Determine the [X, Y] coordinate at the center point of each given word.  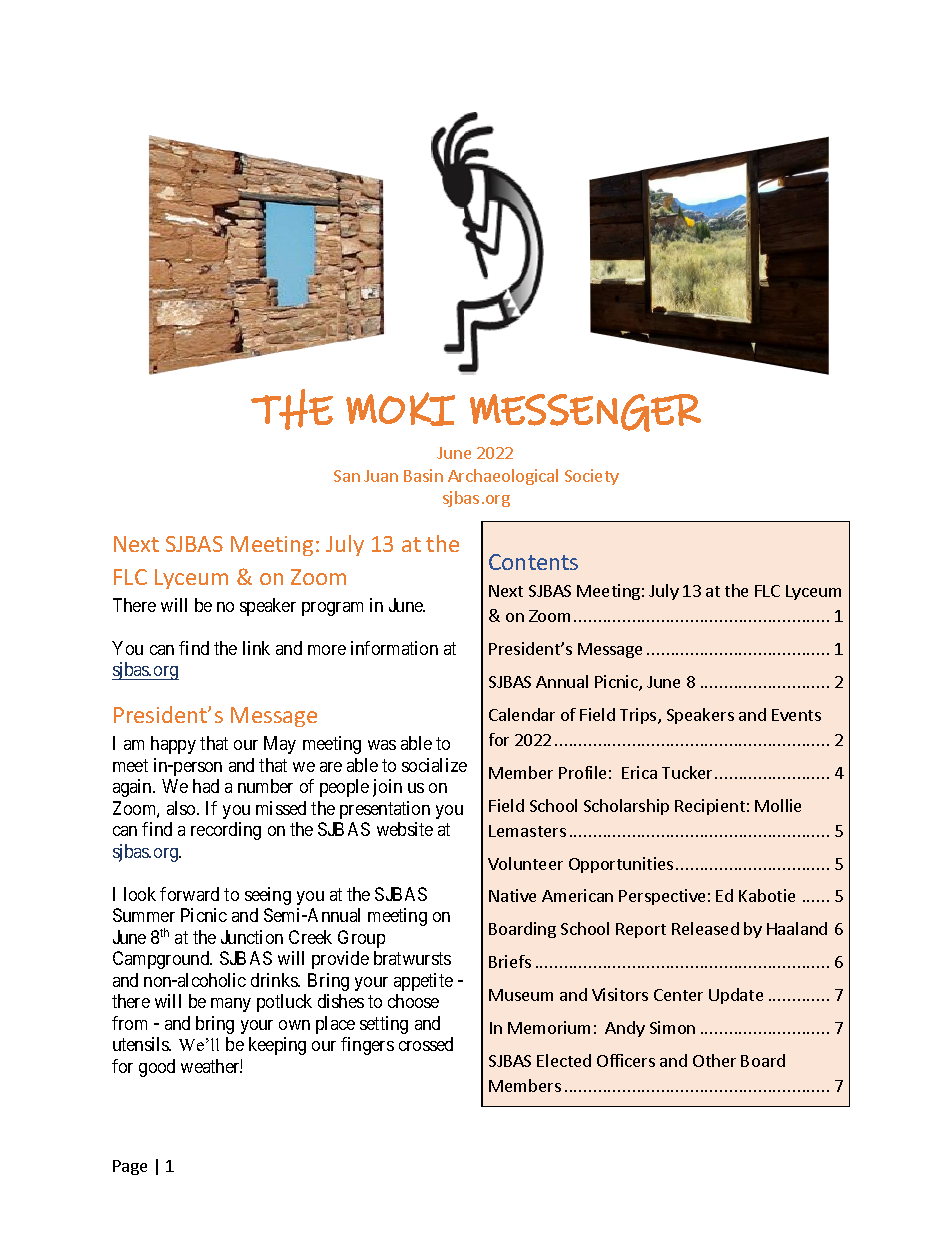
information [394, 648]
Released [705, 928]
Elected [564, 1060]
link [256, 648]
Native [512, 895]
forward [189, 894]
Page [130, 1167]
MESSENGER [585, 413]
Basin [423, 475]
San [347, 476]
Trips [639, 716]
